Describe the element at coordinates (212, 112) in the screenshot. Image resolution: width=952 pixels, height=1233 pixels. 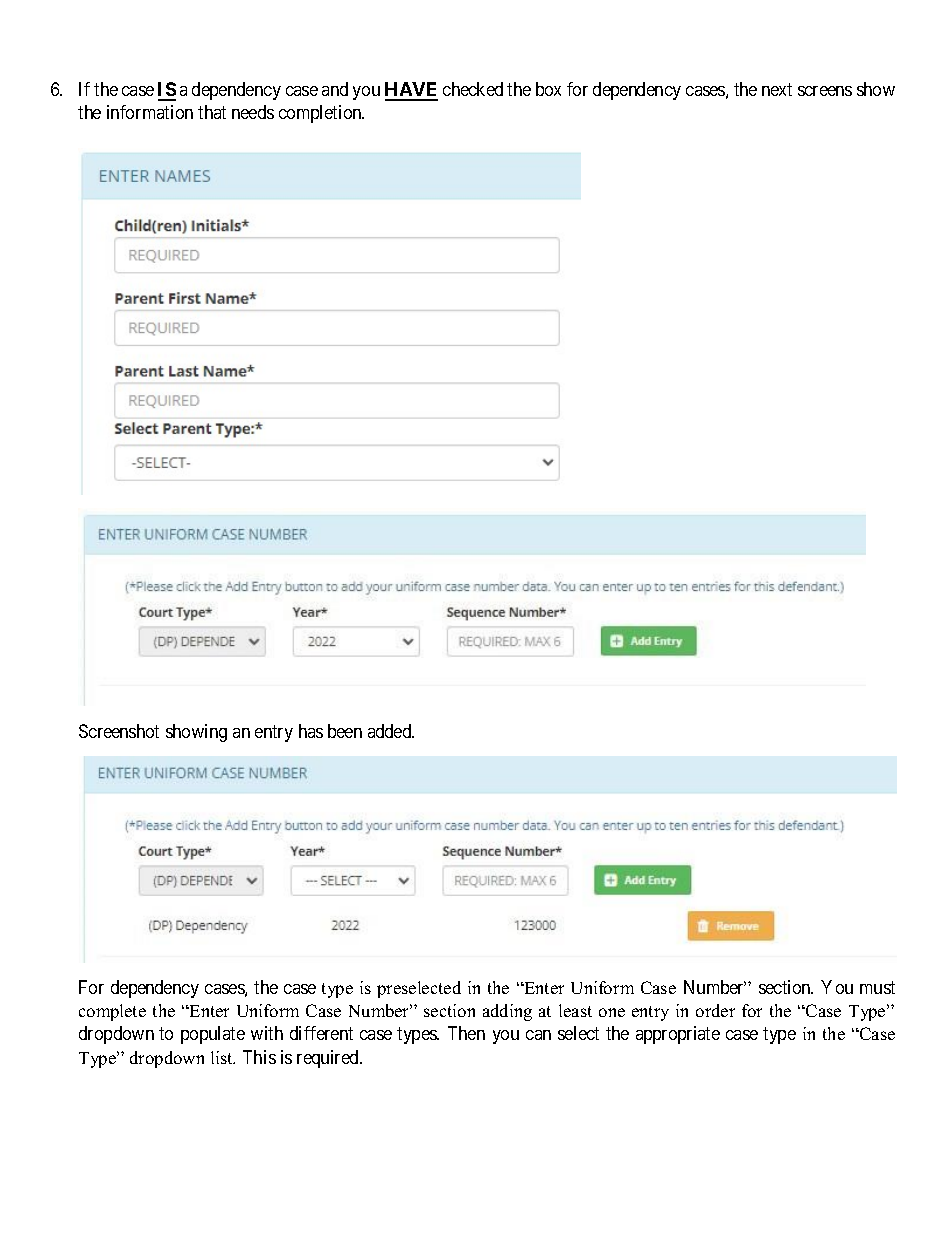
I see `that` at that location.
